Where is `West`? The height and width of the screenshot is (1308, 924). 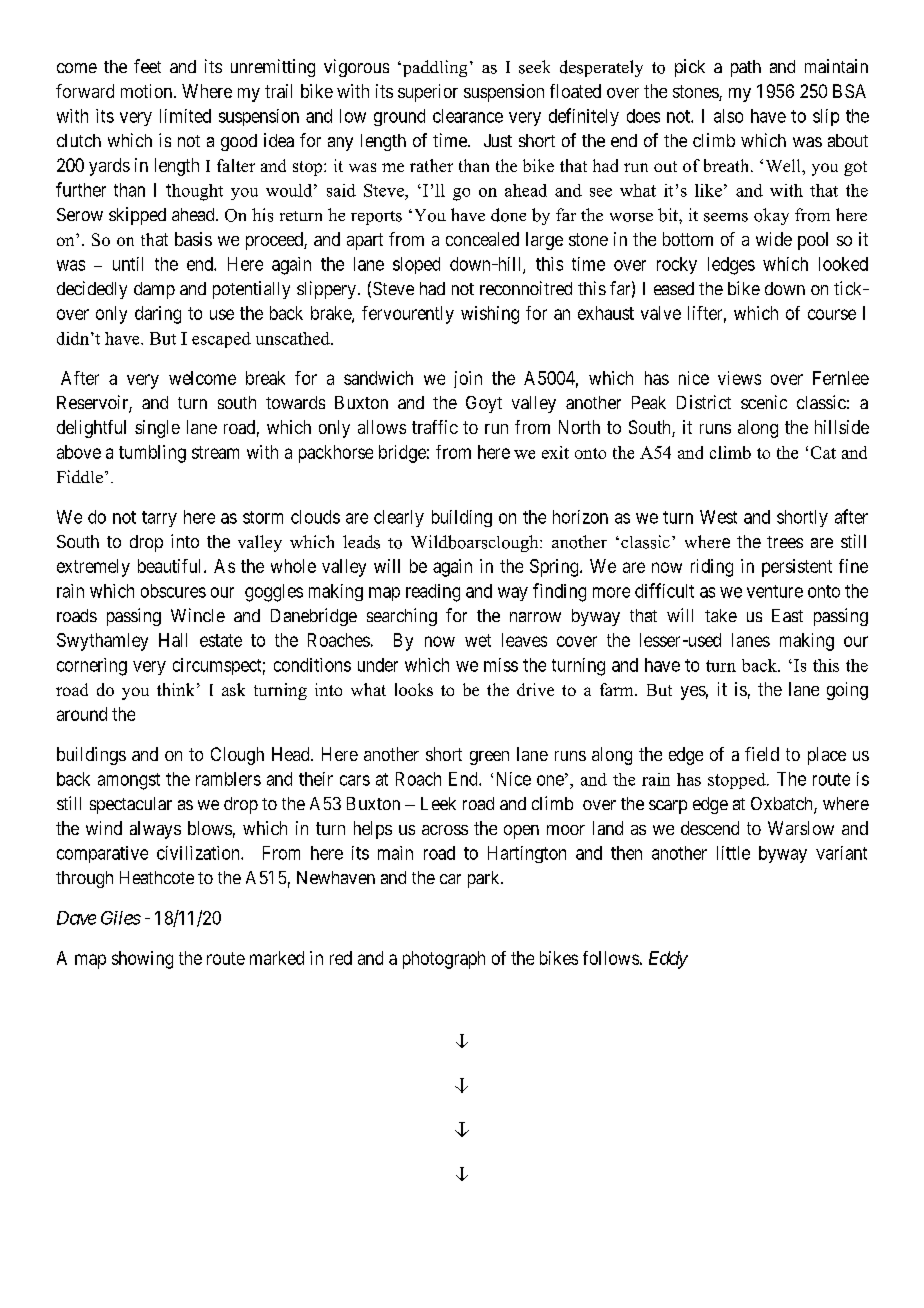 West is located at coordinates (718, 517).
